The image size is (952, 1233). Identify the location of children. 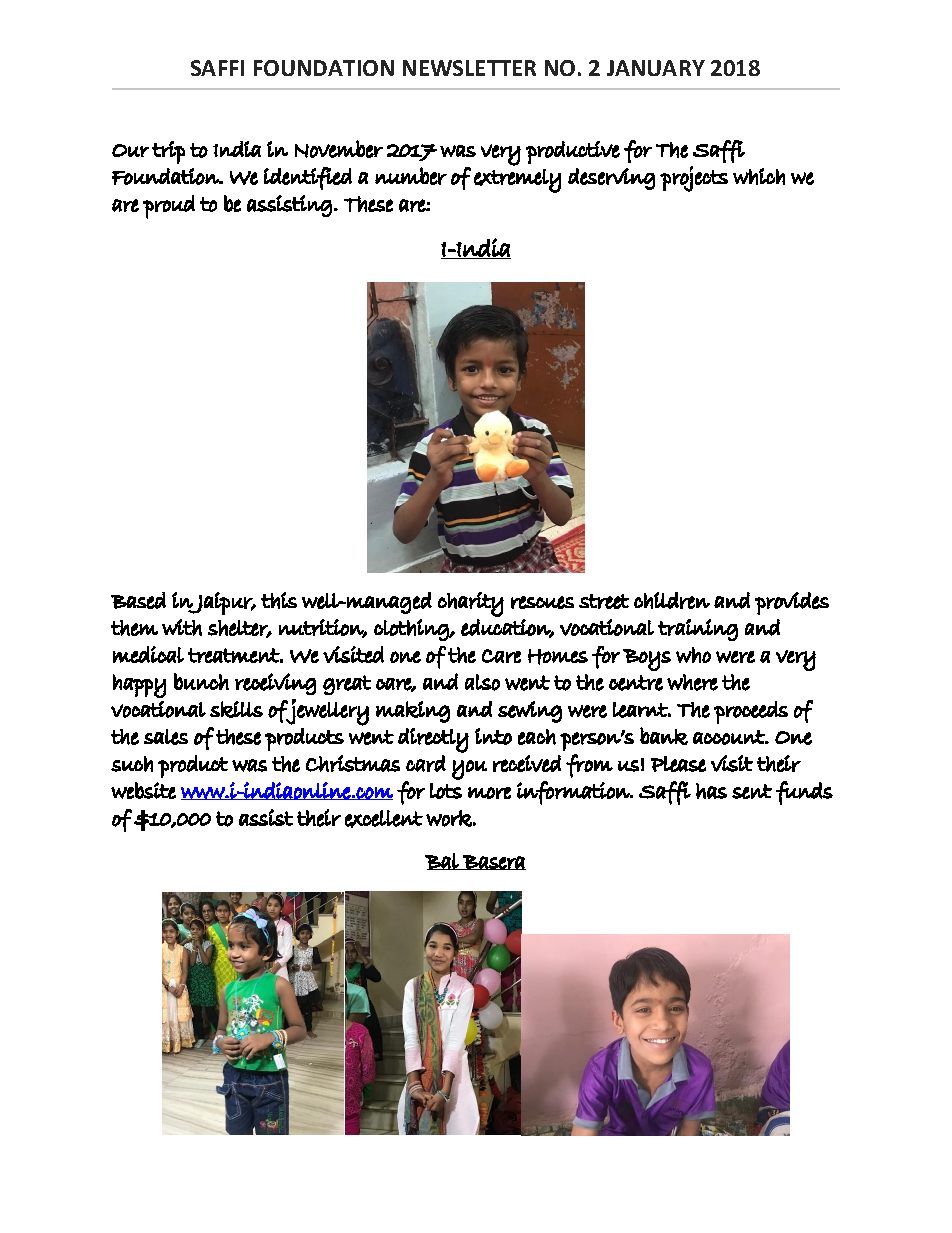
(672, 600).
